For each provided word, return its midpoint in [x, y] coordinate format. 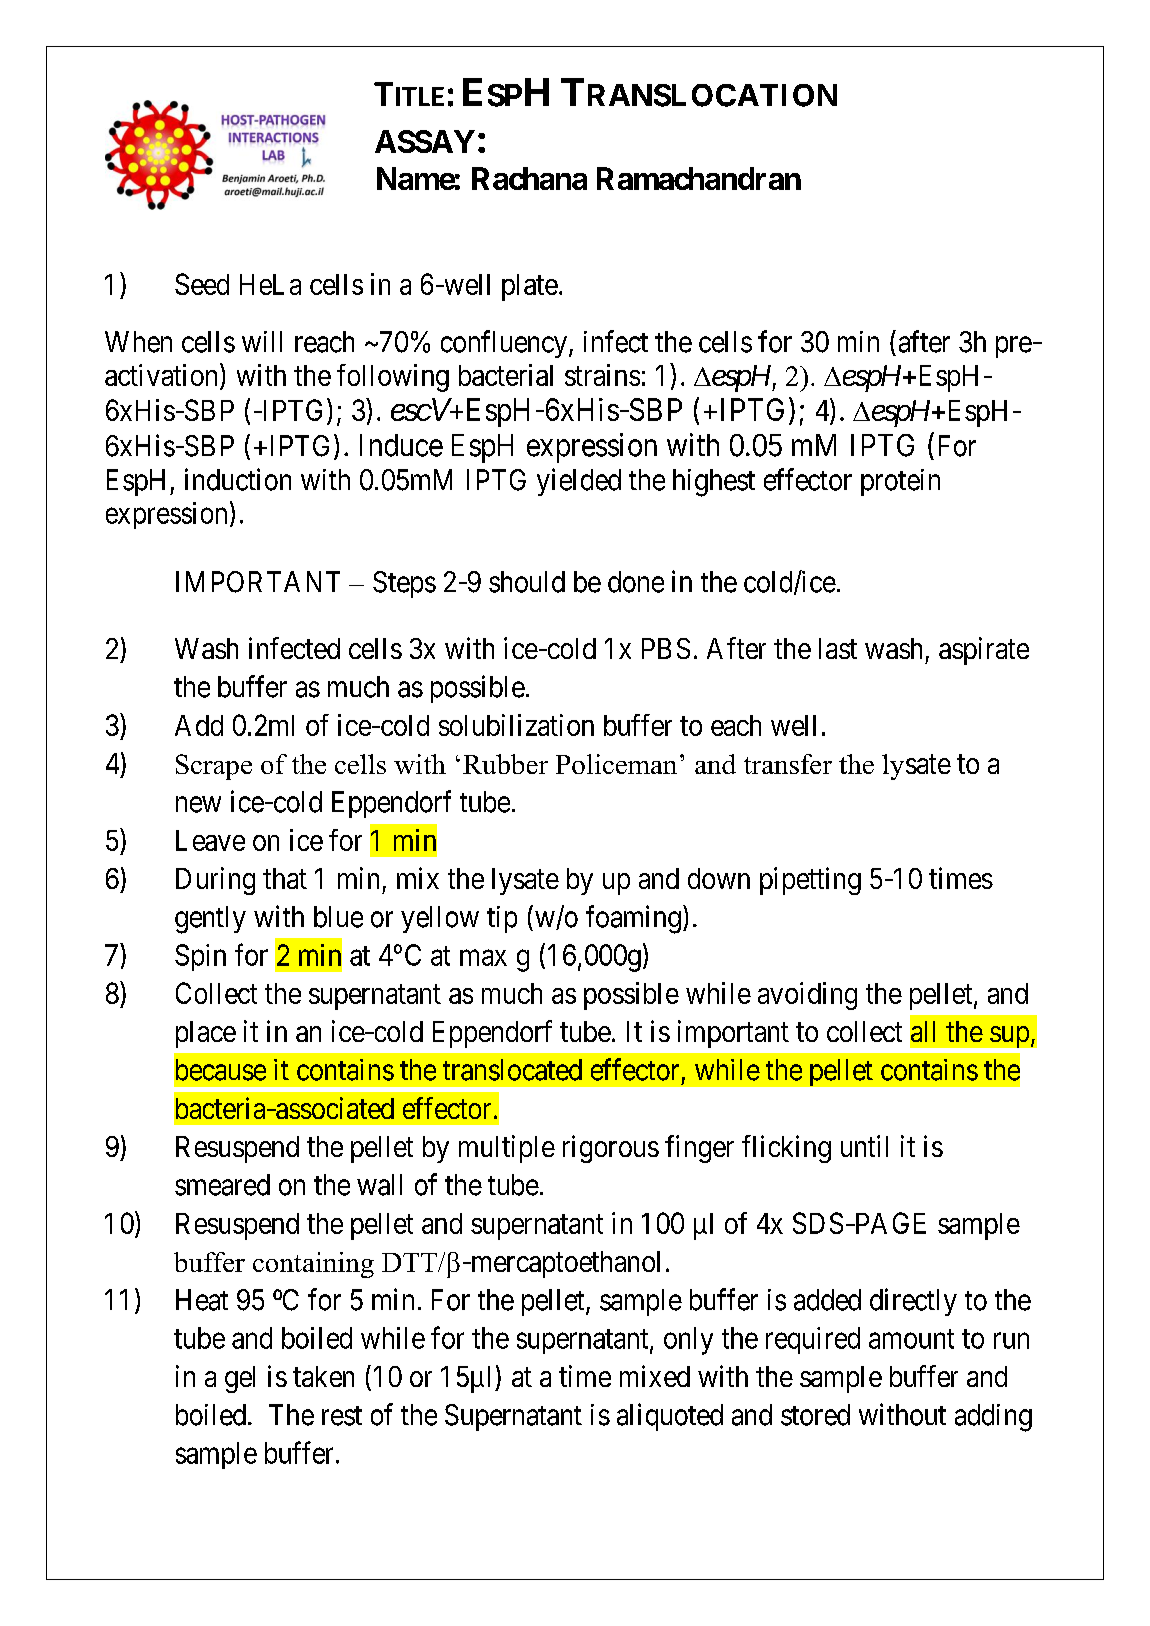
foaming [633, 919]
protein [900, 482]
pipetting [810, 881]
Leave [210, 840]
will [262, 341]
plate [530, 287]
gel [240, 1379]
